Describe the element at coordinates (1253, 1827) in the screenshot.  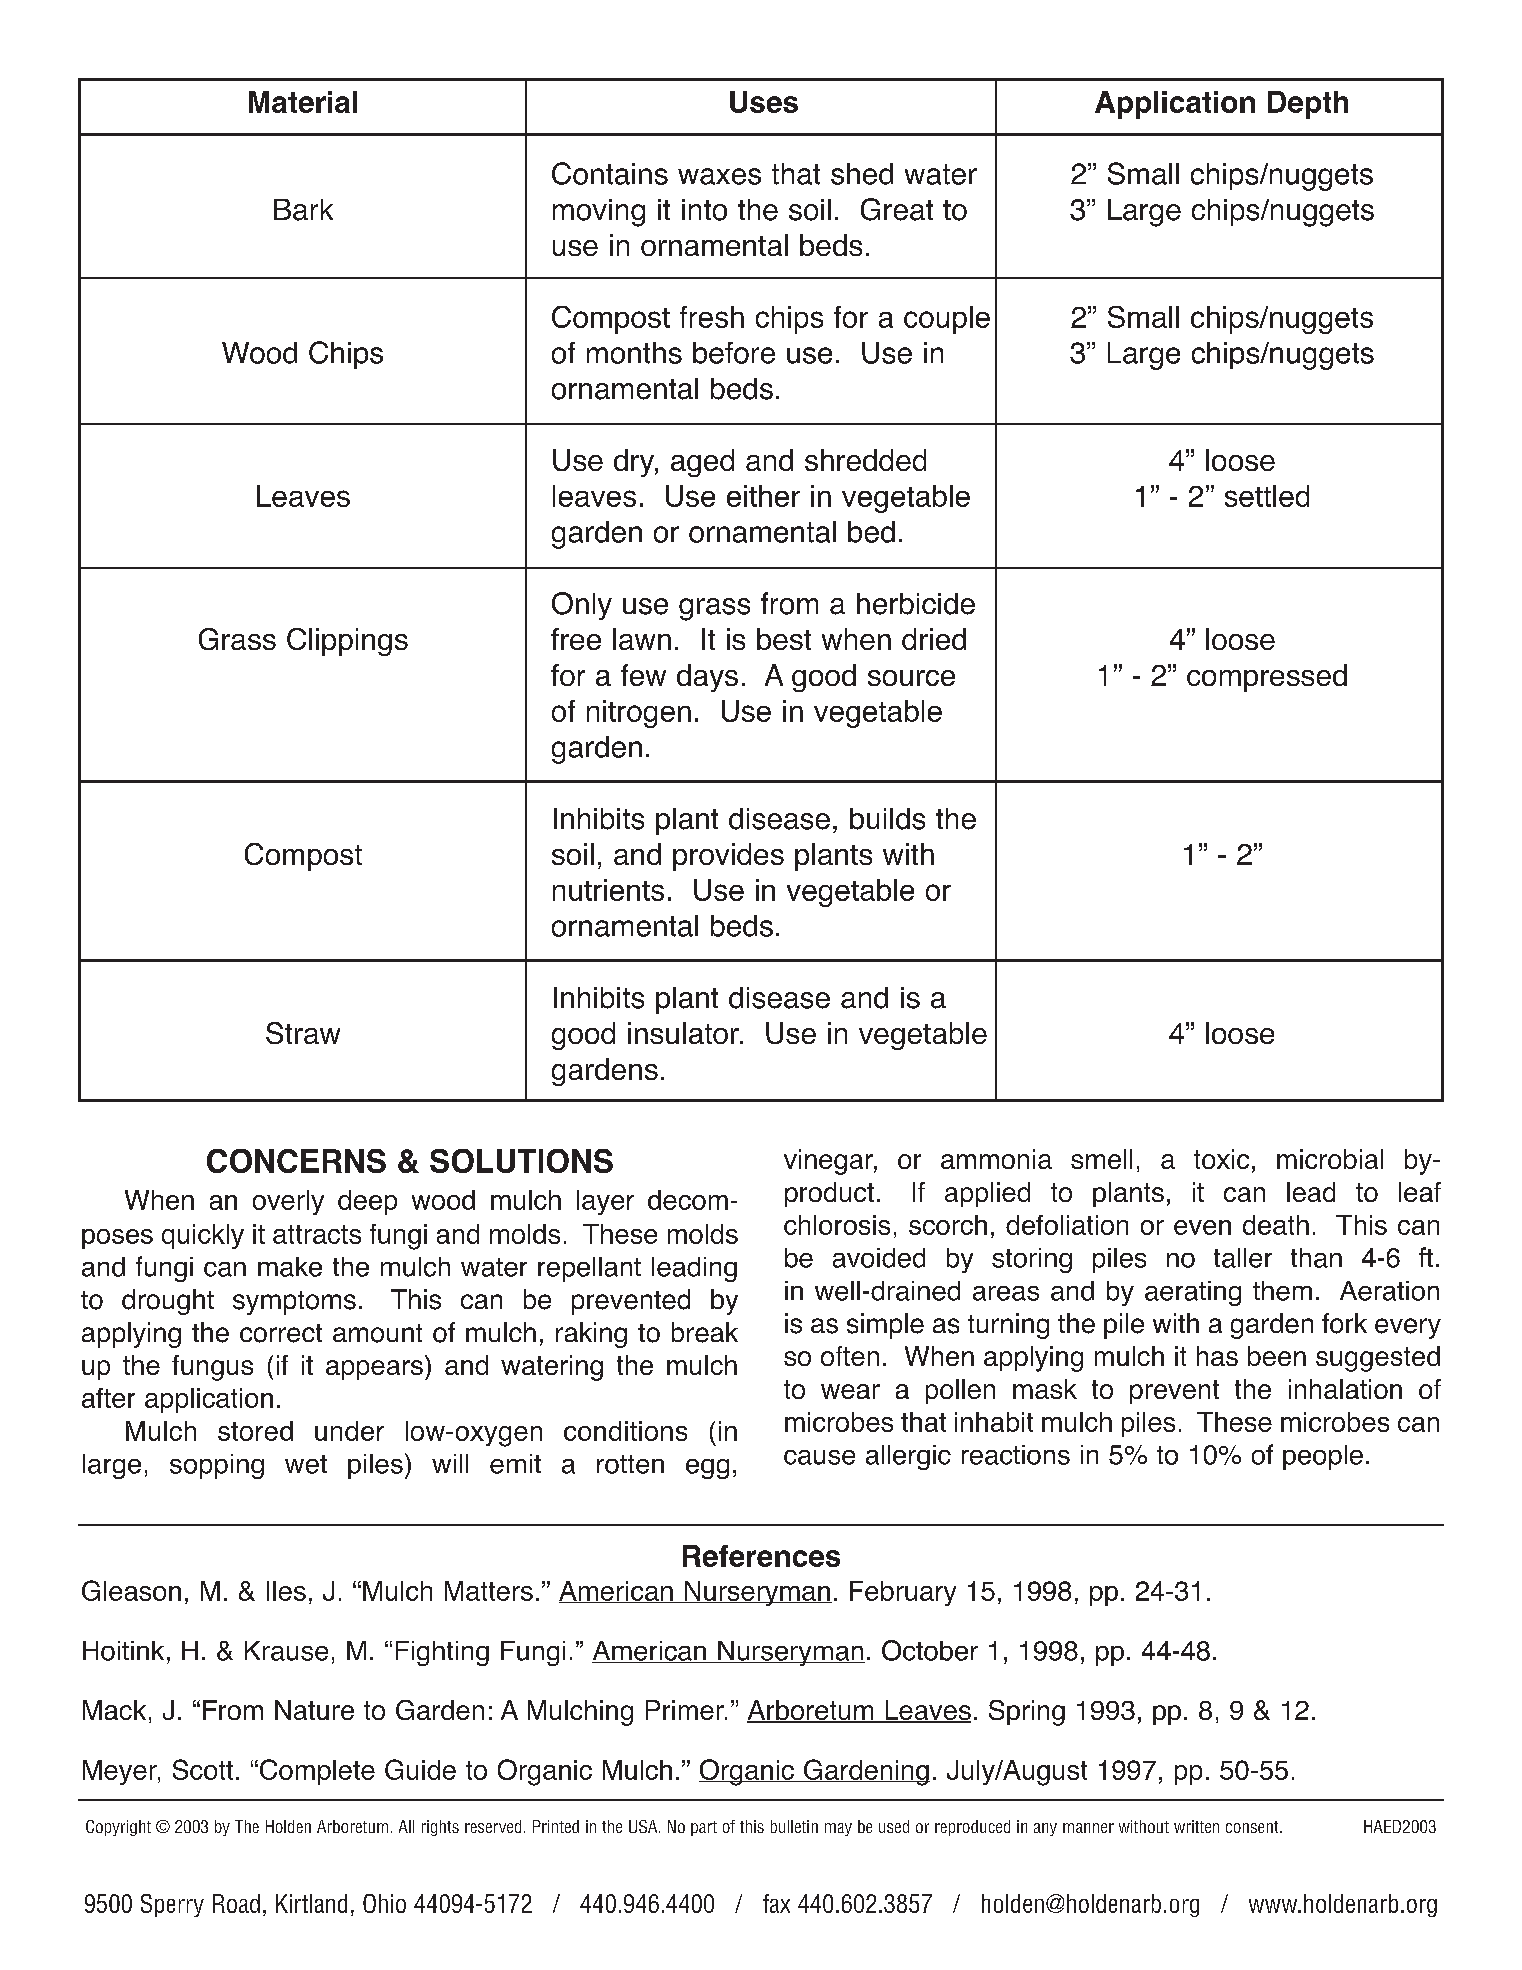
I see `consent` at that location.
